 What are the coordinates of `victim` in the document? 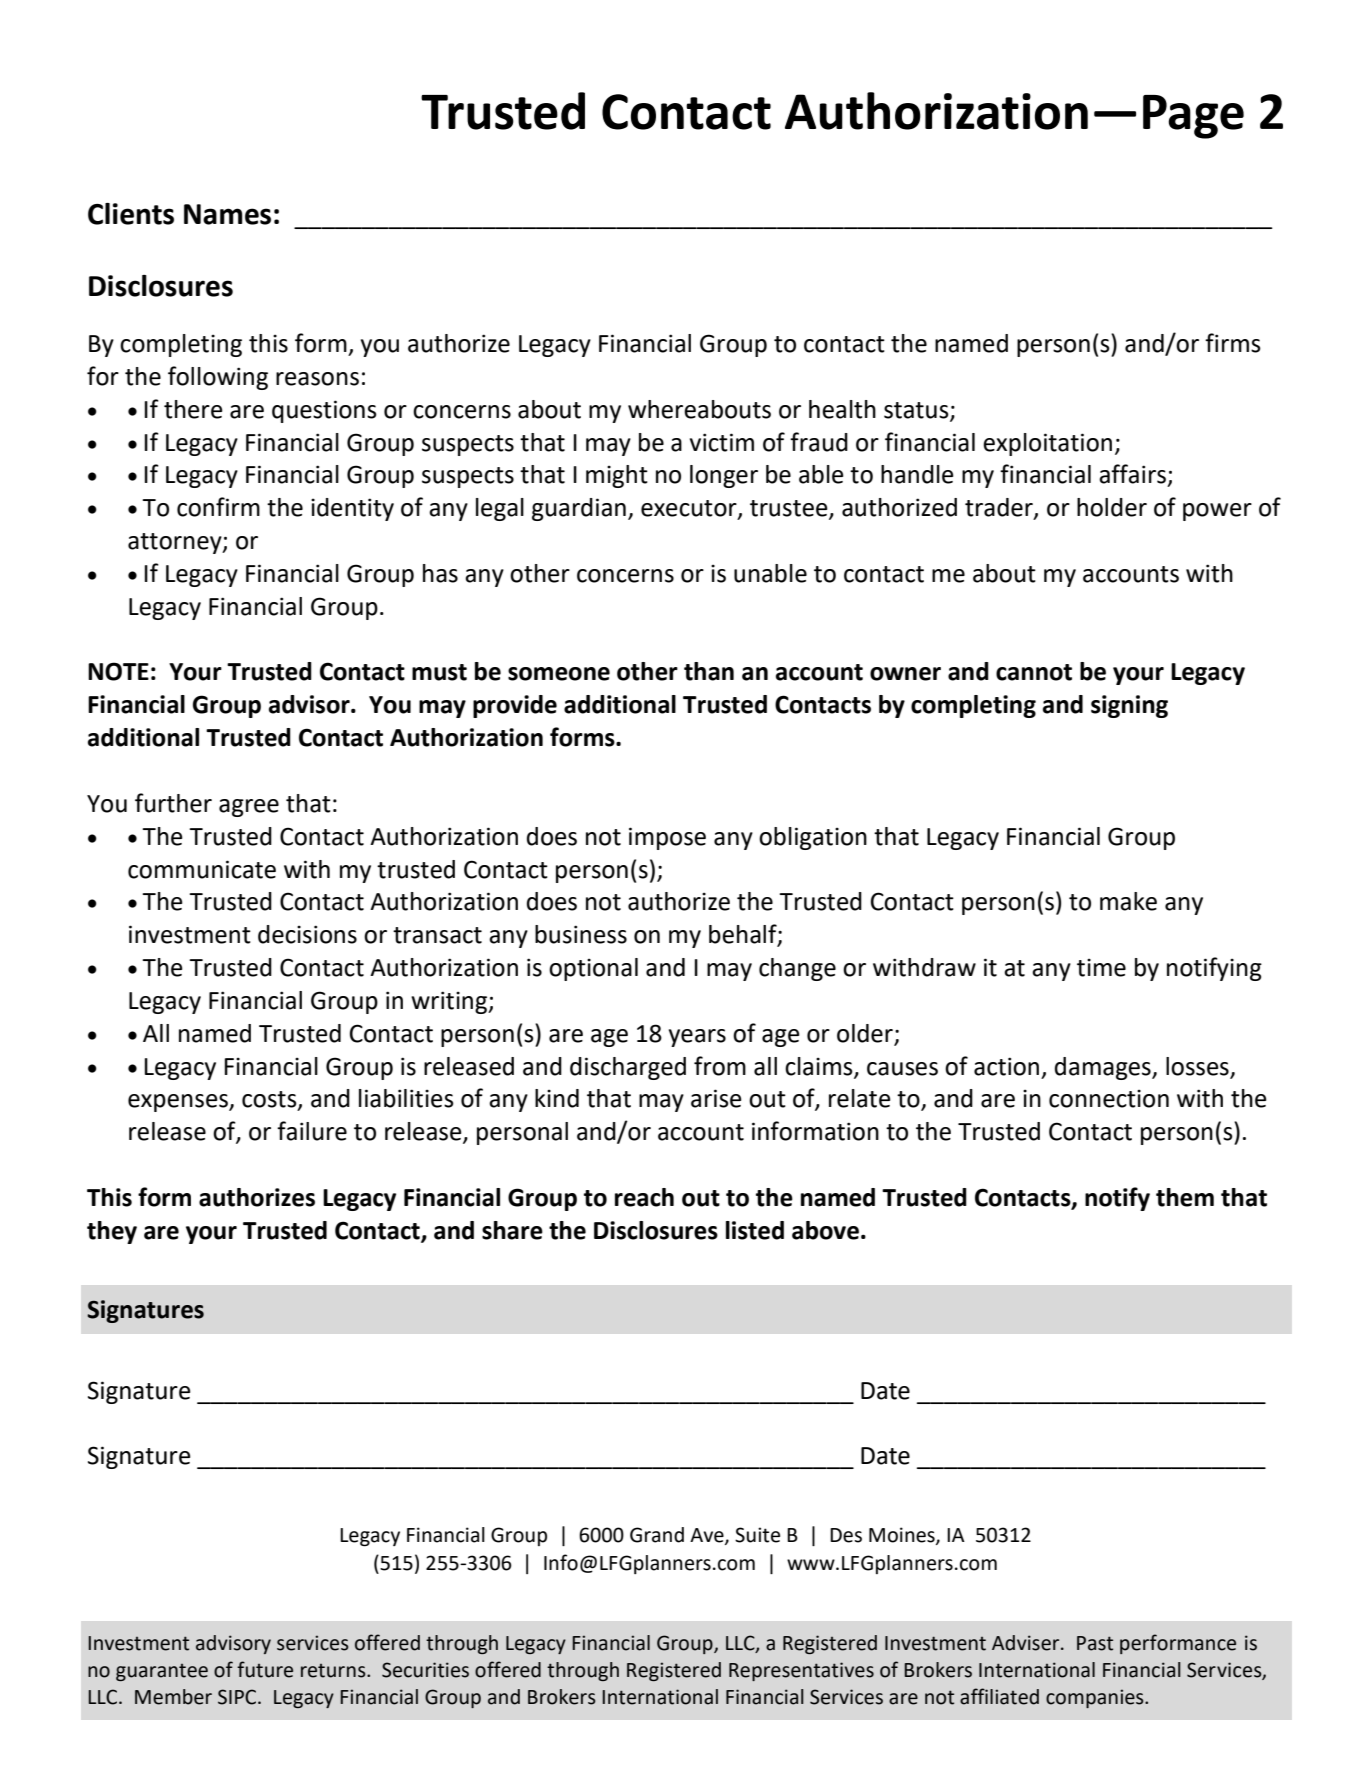 It's located at (722, 442).
